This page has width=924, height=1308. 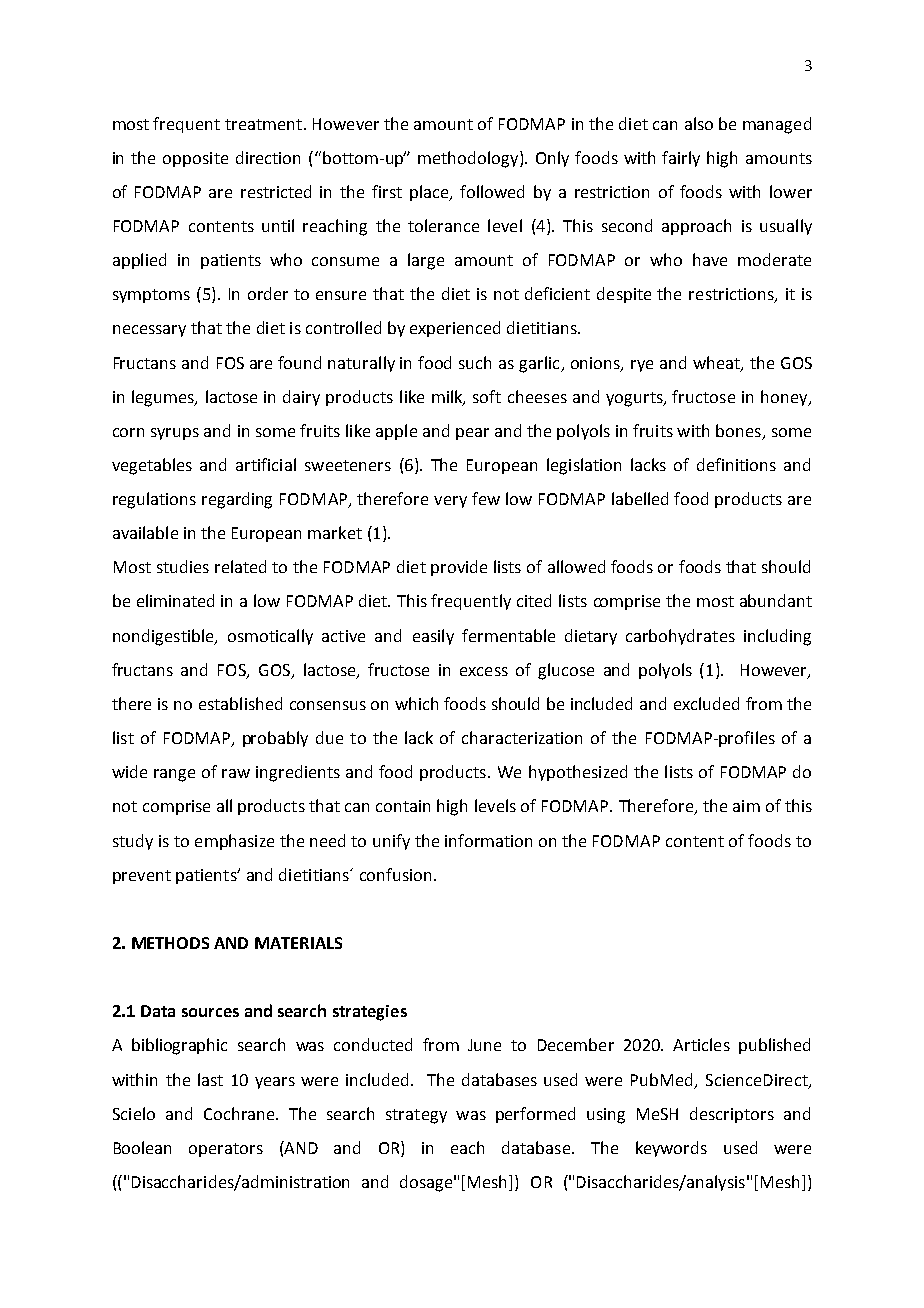 I want to click on descriptors, so click(x=732, y=1115).
